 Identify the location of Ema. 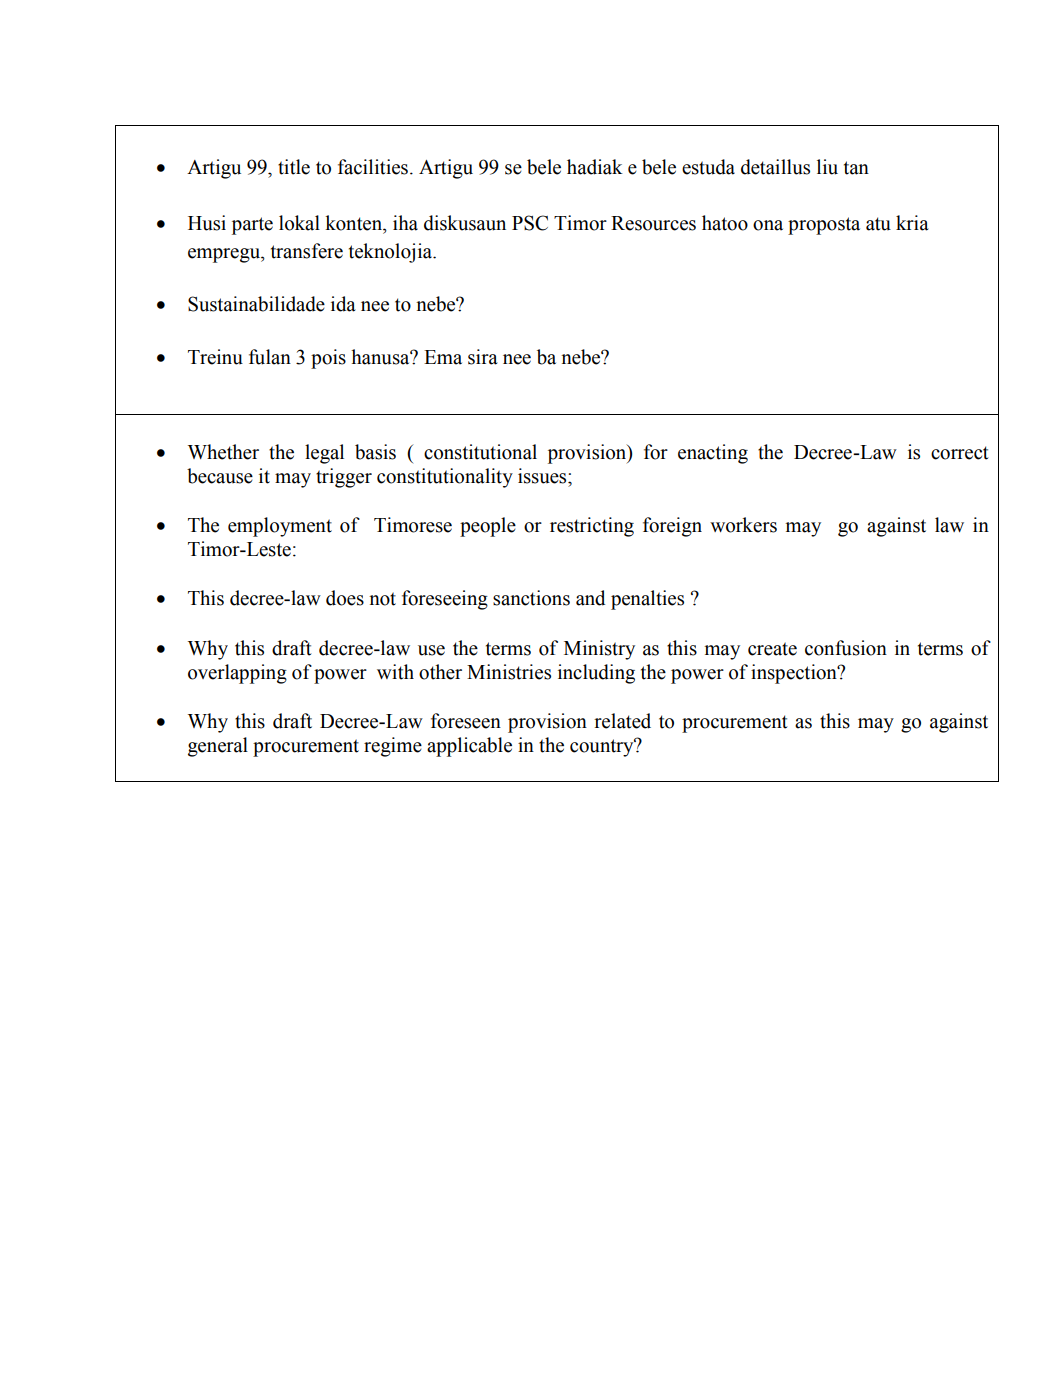
(443, 357).
